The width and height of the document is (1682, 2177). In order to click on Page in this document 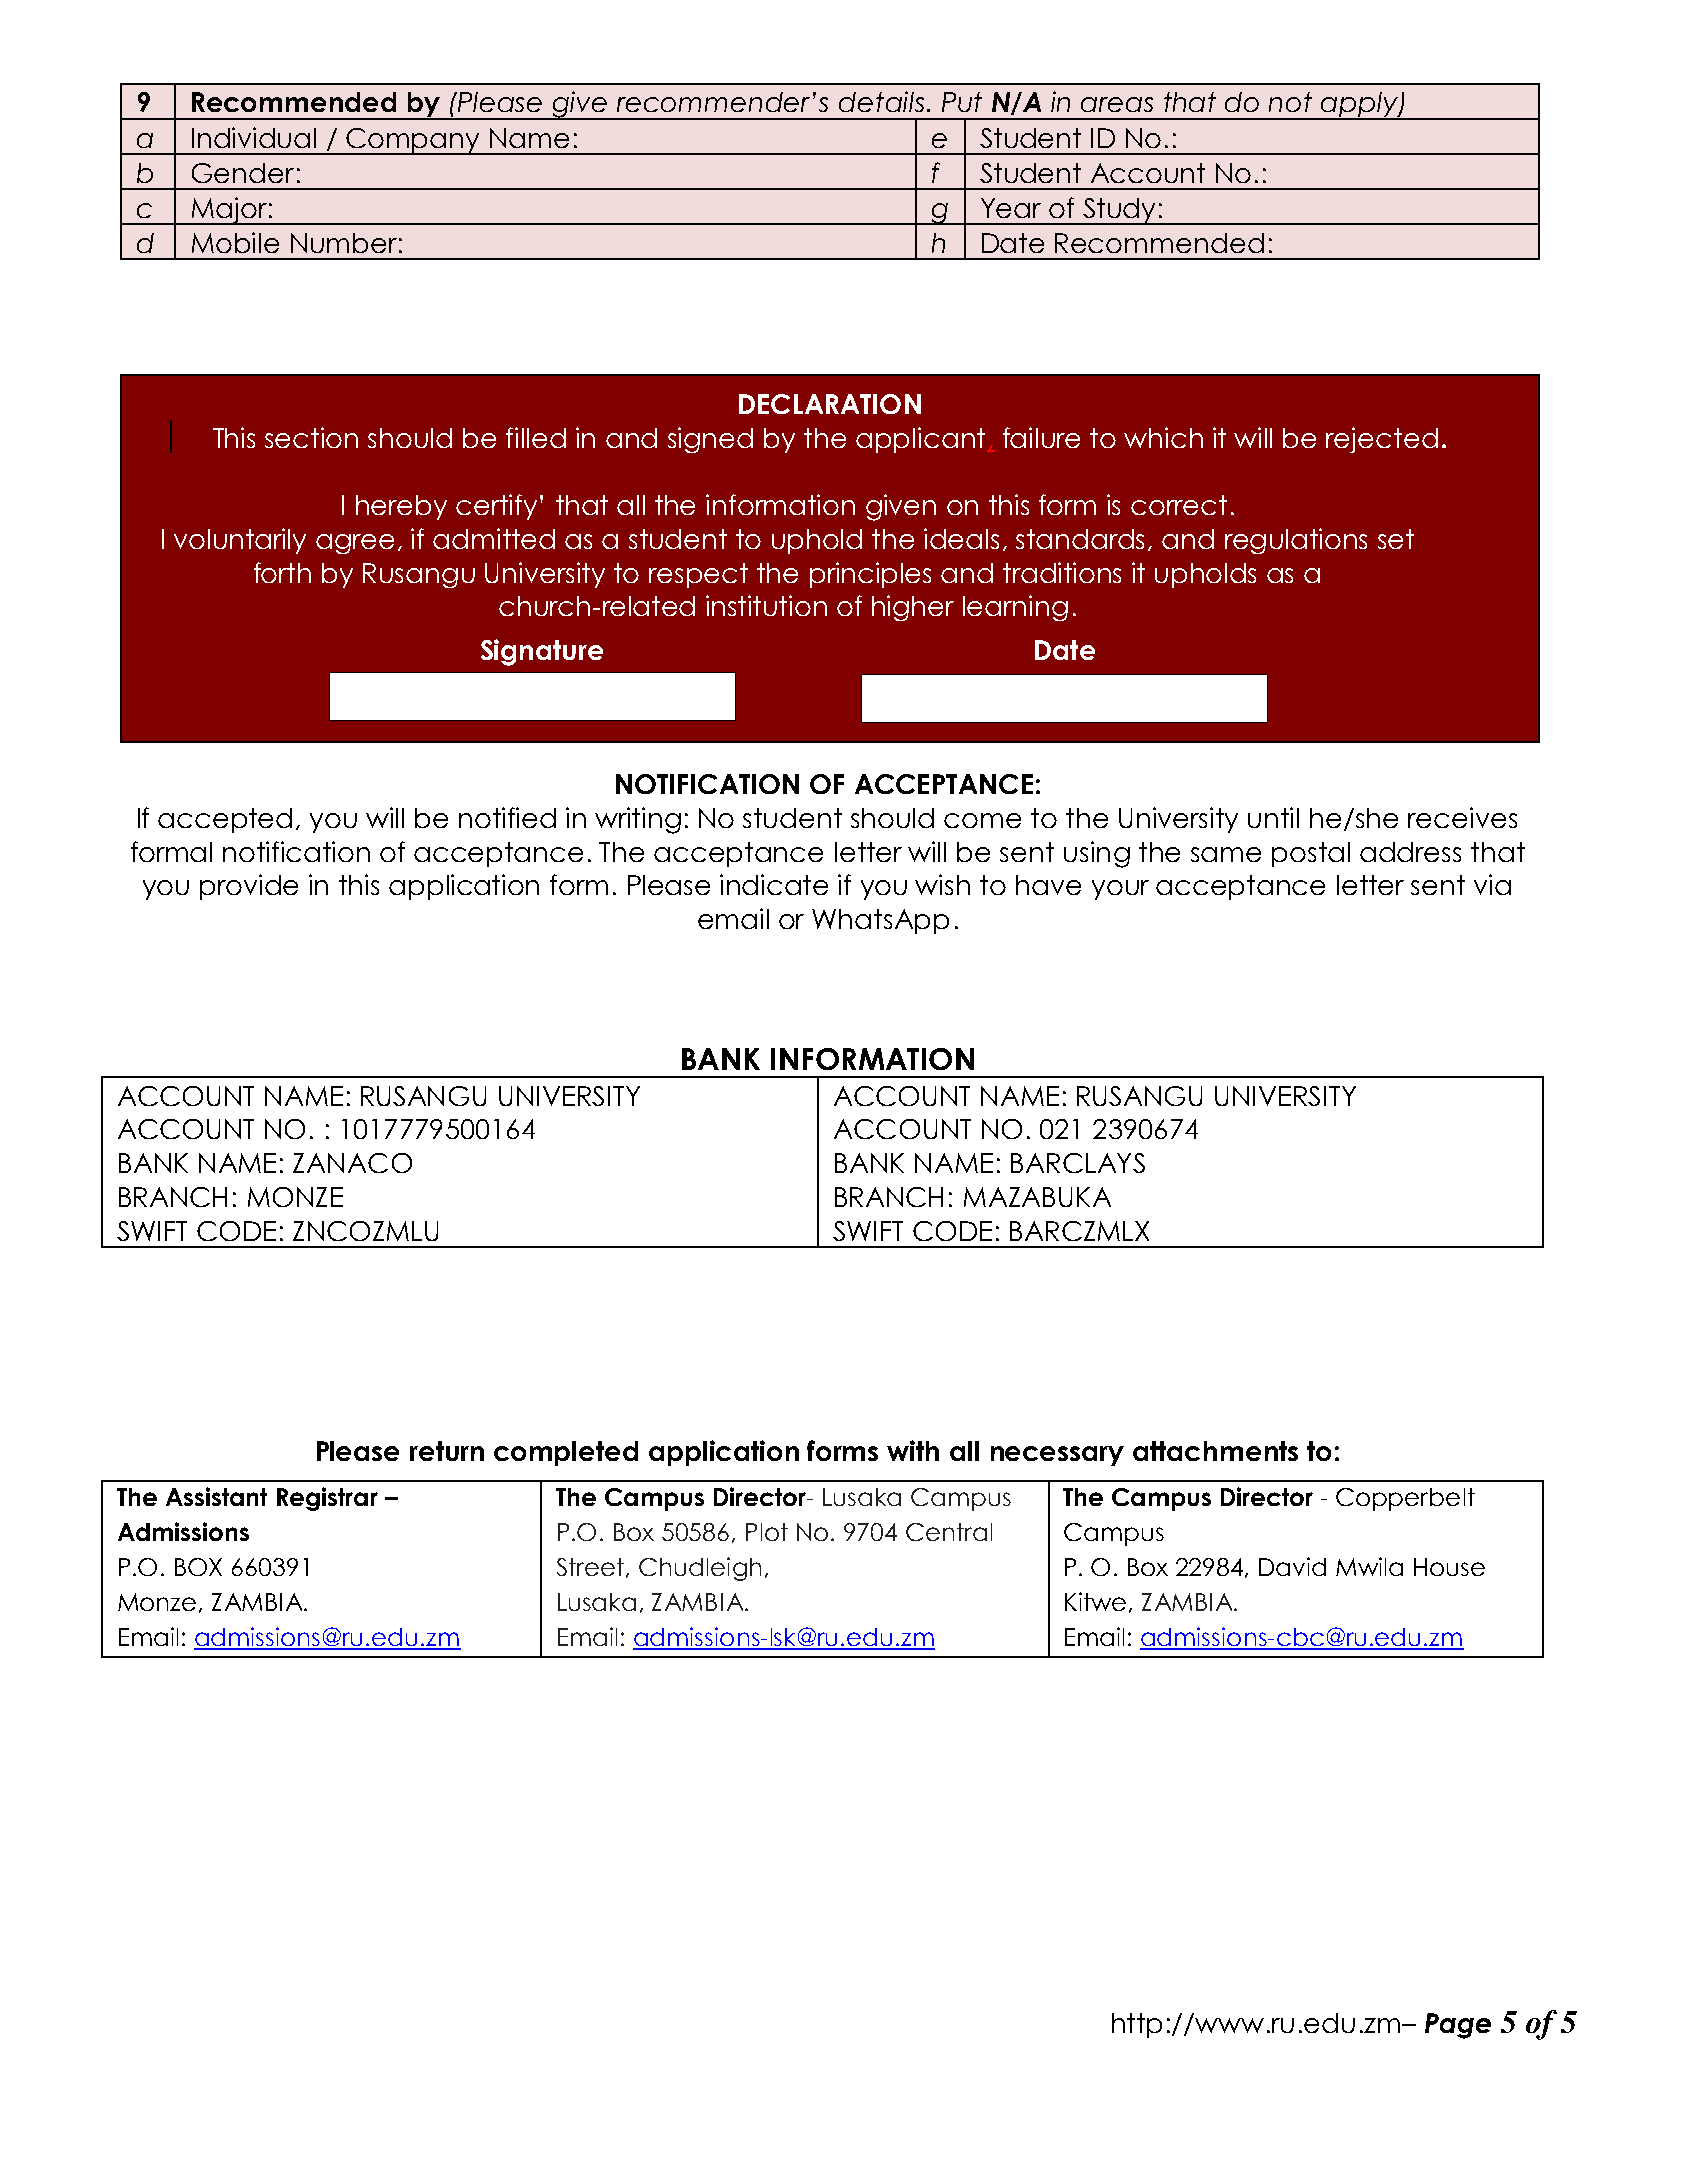, I will do `click(1458, 2026)`.
